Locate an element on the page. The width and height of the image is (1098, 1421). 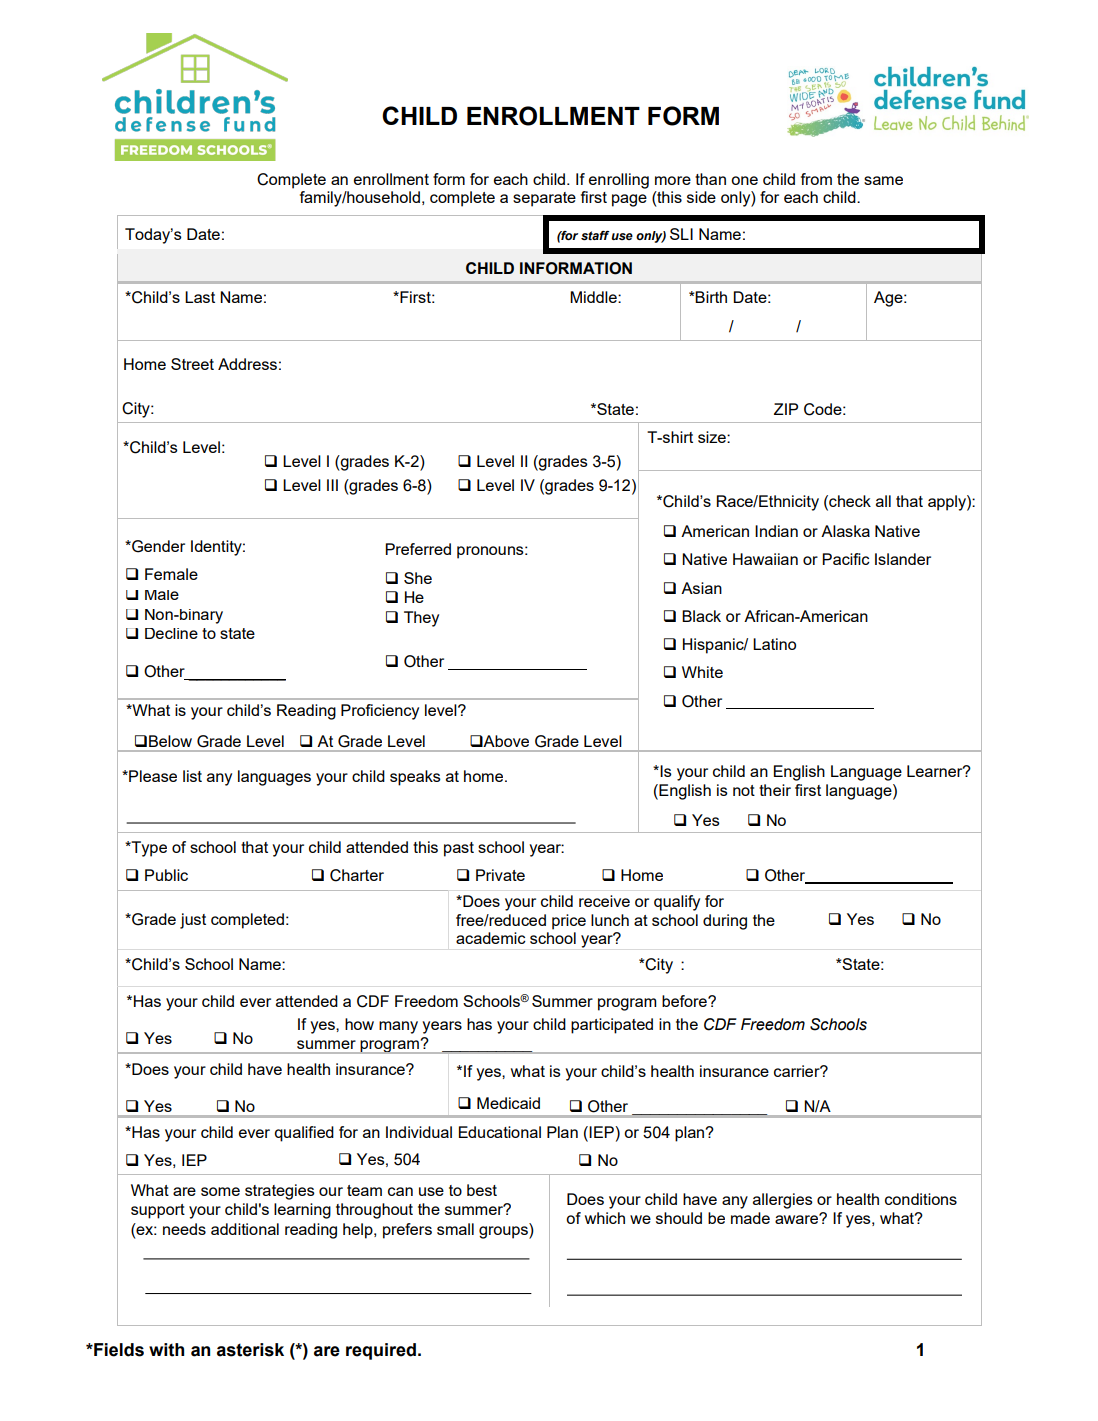
their is located at coordinates (775, 790).
